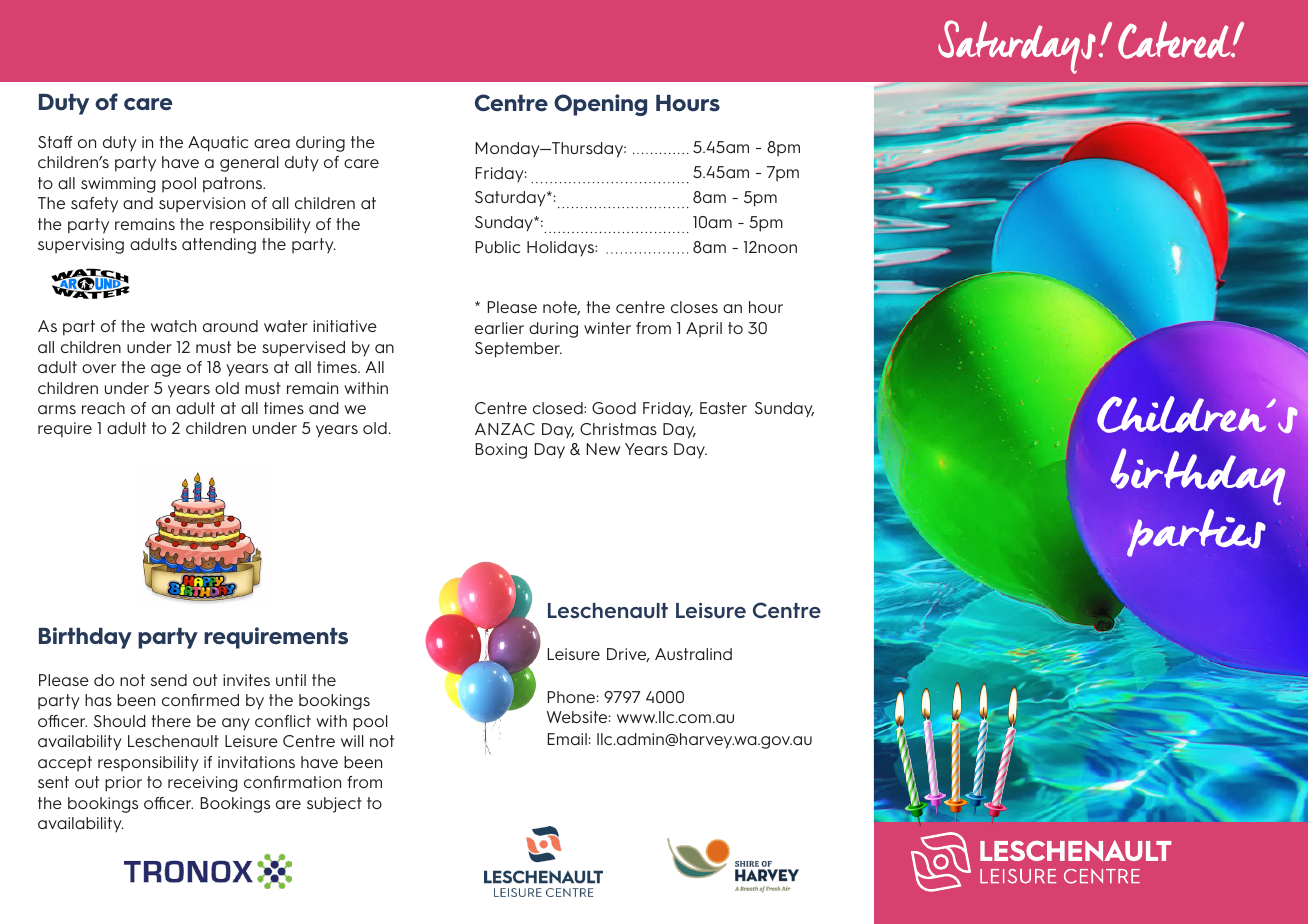 This image has height=924, width=1308. What do you see at coordinates (607, 328) in the image?
I see `winter` at bounding box center [607, 328].
